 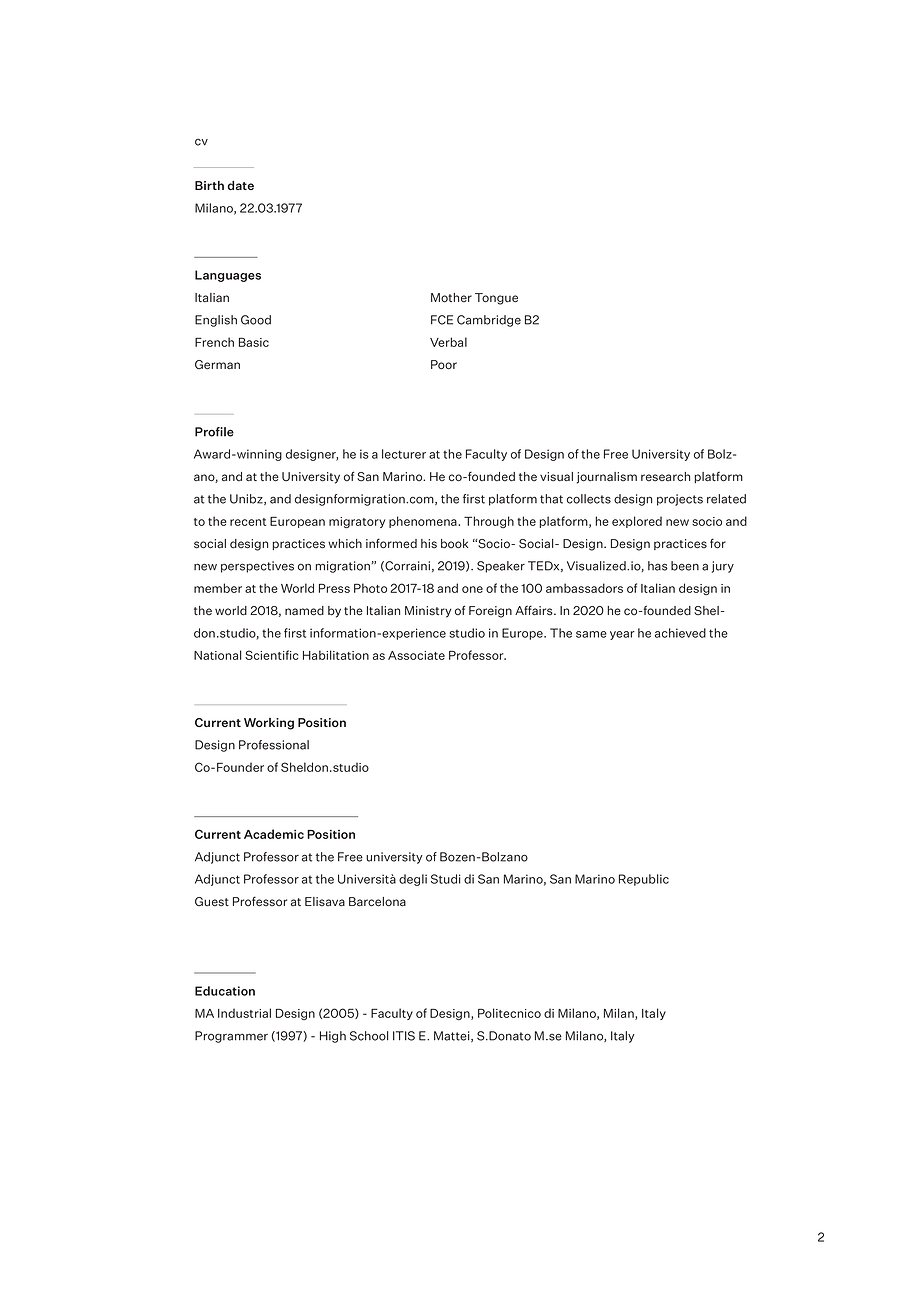 I want to click on achieved, so click(x=680, y=633).
